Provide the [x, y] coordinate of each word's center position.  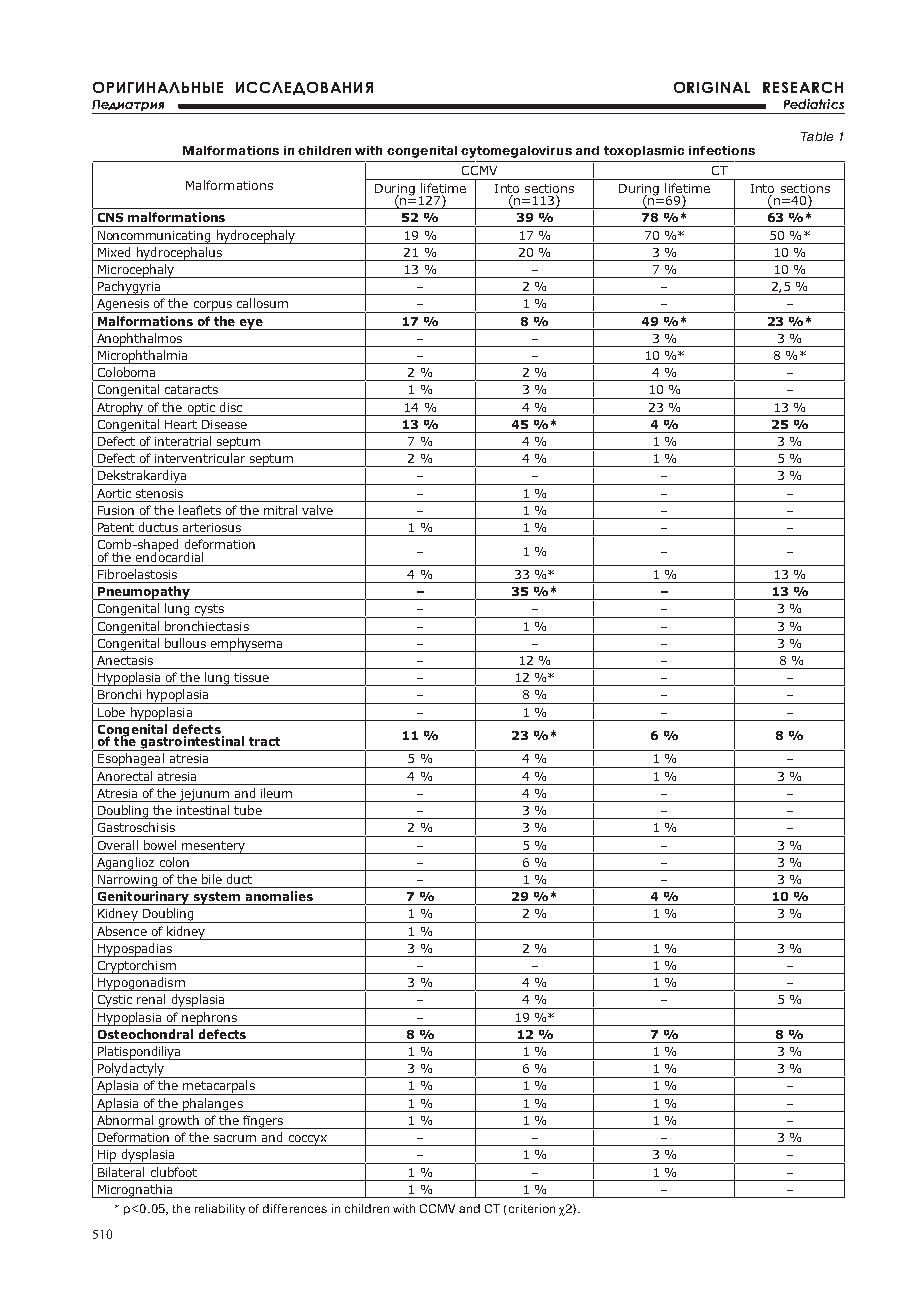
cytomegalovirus [516, 152]
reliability [220, 1209]
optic [201, 409]
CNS [110, 217]
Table [817, 136]
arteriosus [212, 527]
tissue [251, 677]
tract [264, 741]
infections [722, 150]
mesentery [213, 847]
